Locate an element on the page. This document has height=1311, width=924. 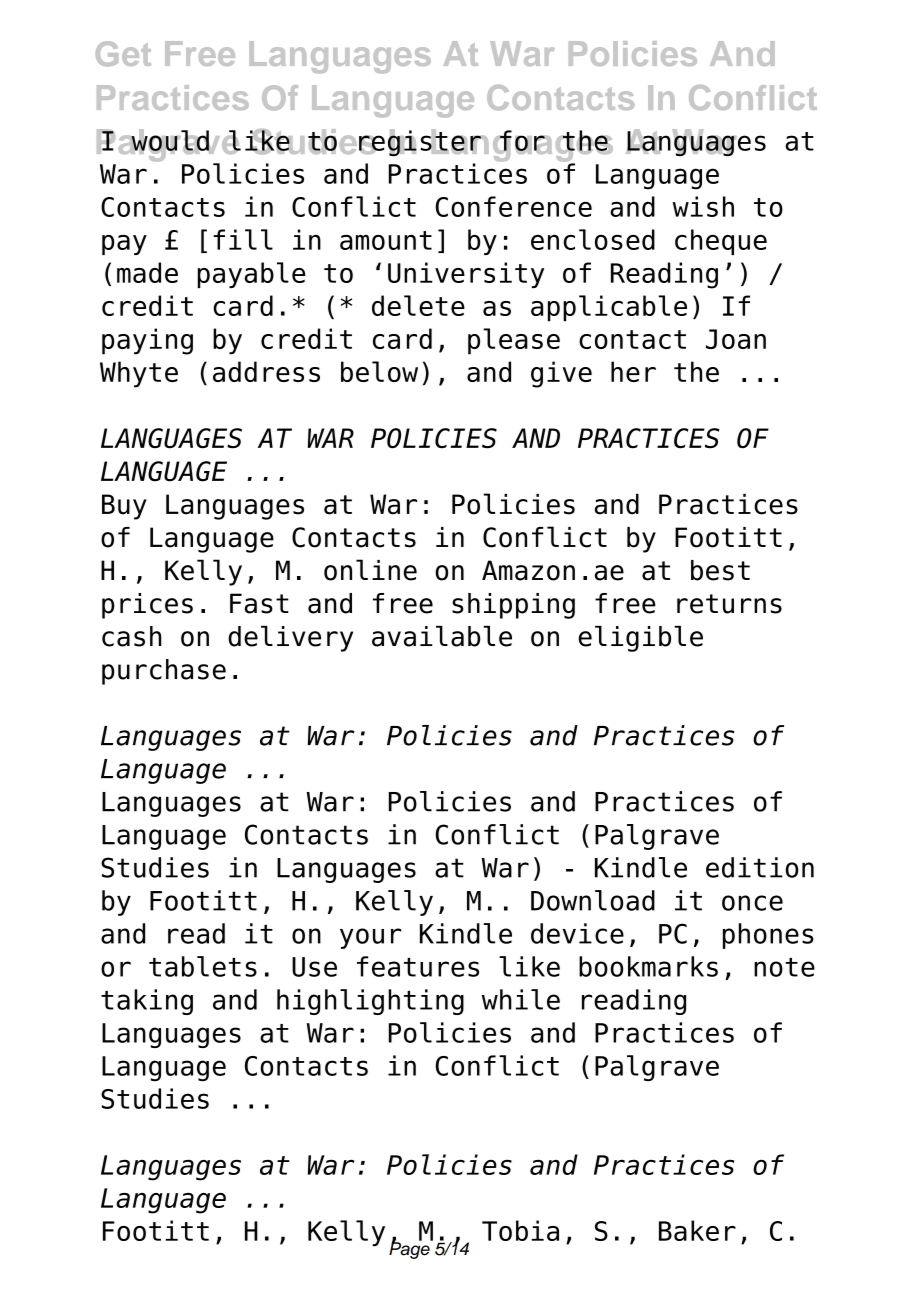
Buy is located at coordinates (124, 507).
